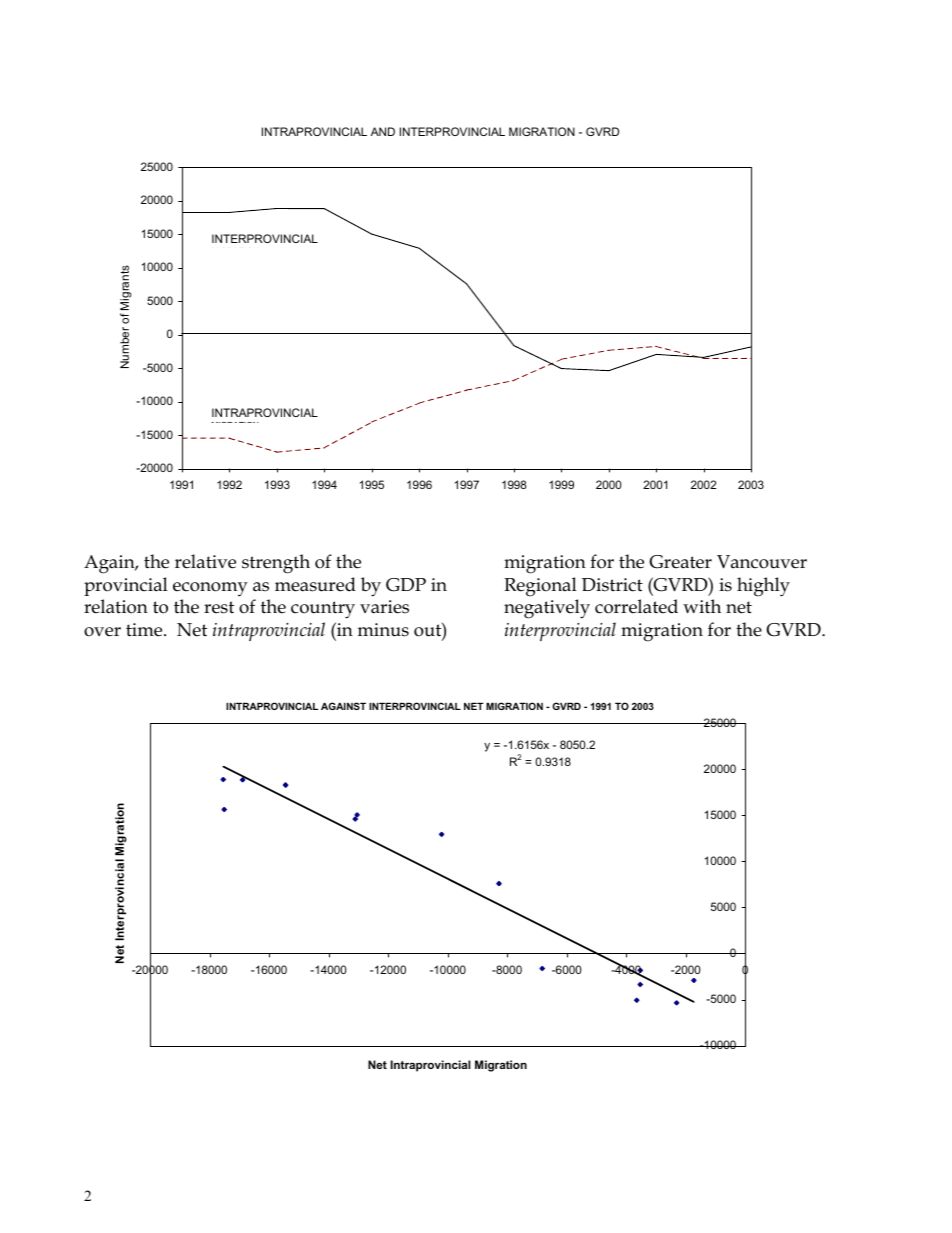 The height and width of the document is (1233, 952). I want to click on with, so click(702, 606).
